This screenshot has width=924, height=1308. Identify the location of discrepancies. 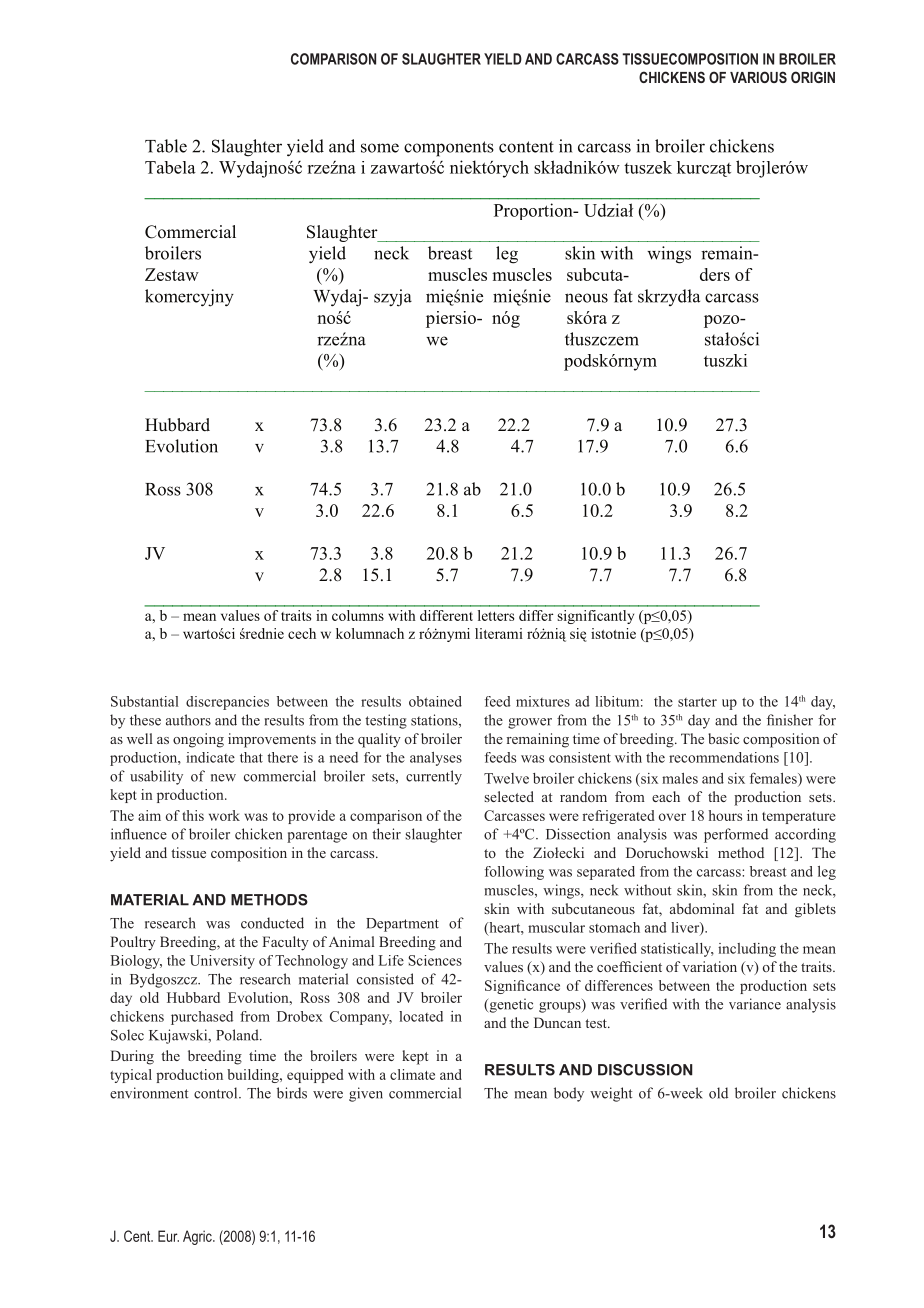
(227, 703).
